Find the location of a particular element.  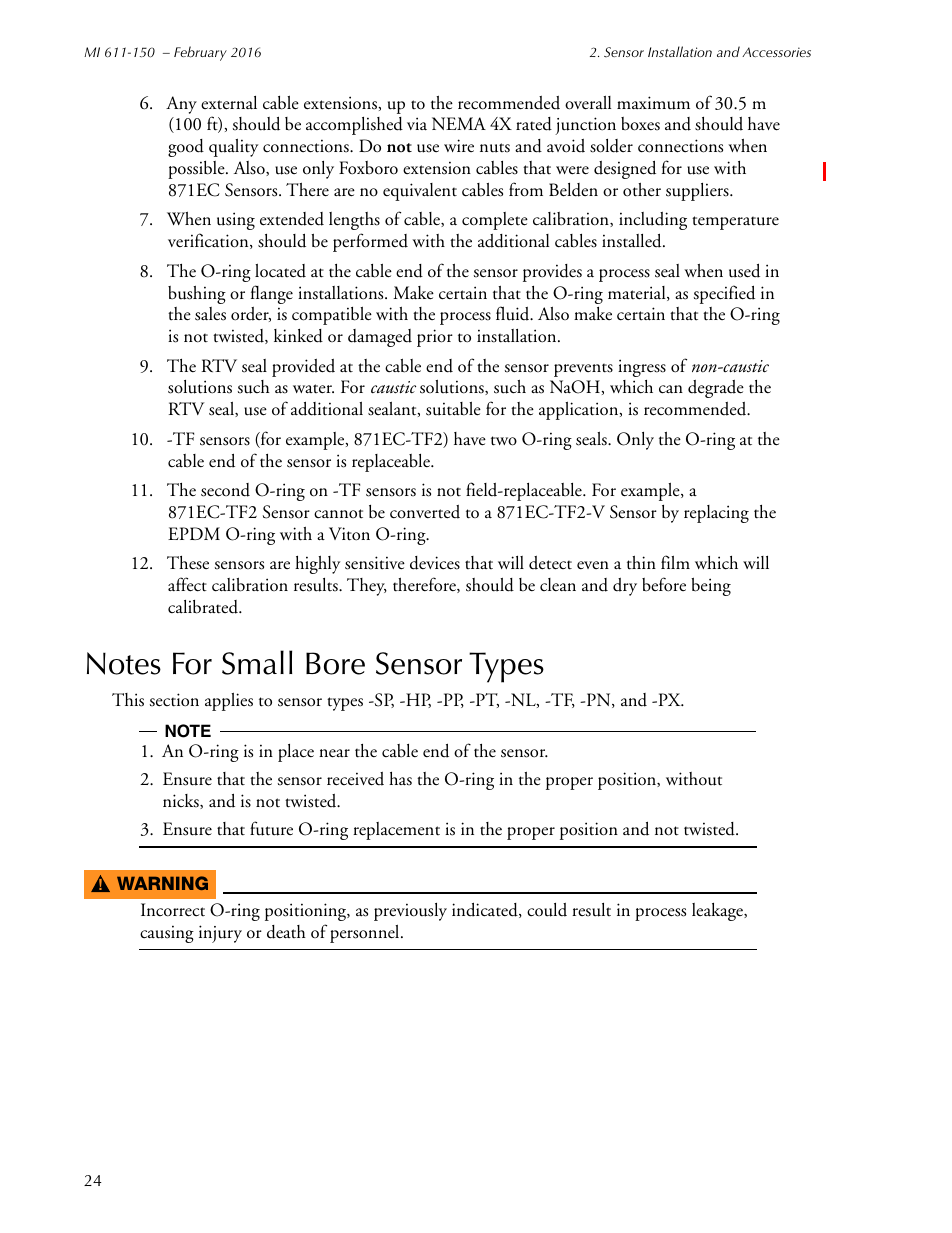

being is located at coordinates (711, 586).
